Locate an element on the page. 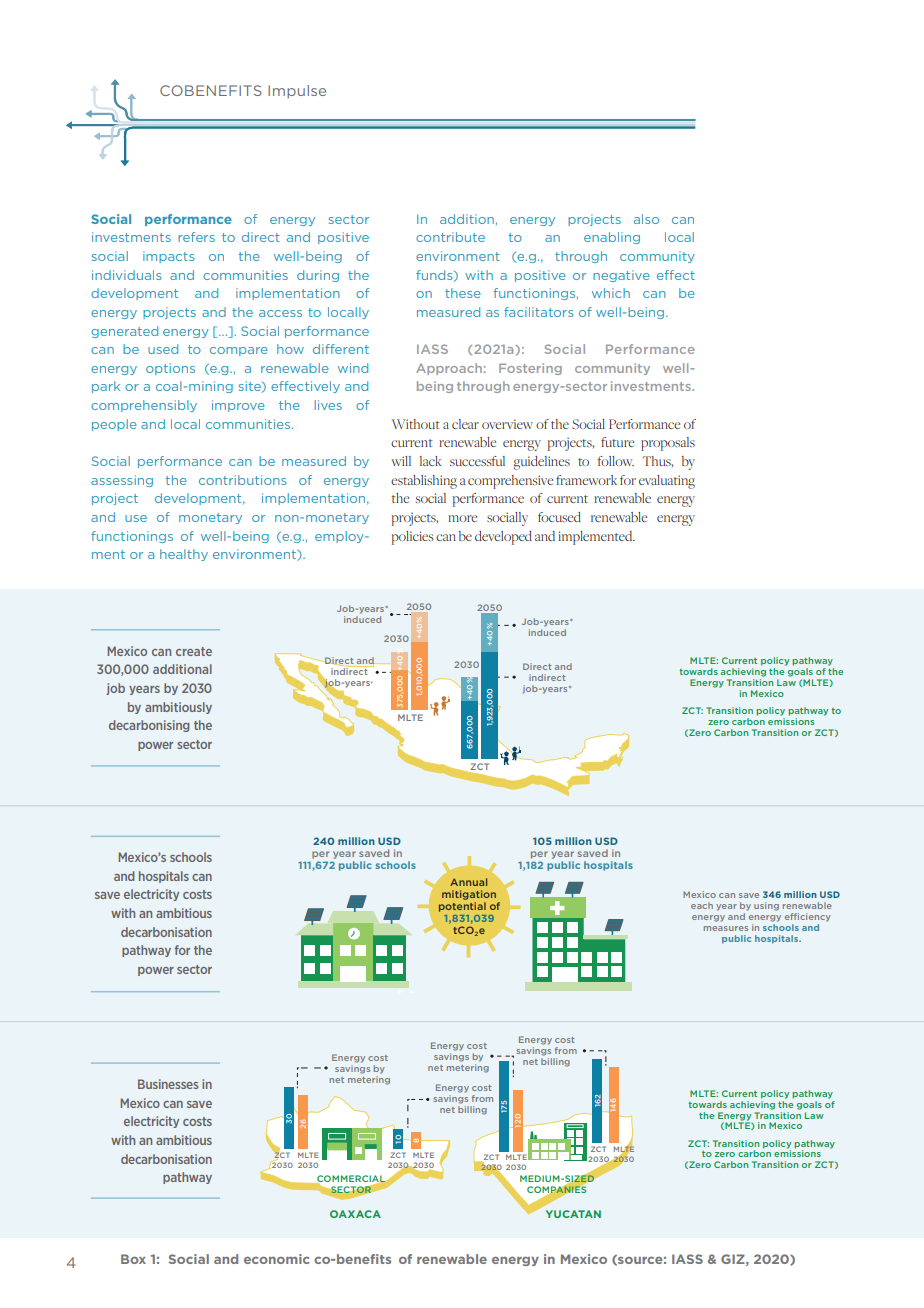 The width and height of the image is (924, 1308). Box is located at coordinates (133, 1259).
